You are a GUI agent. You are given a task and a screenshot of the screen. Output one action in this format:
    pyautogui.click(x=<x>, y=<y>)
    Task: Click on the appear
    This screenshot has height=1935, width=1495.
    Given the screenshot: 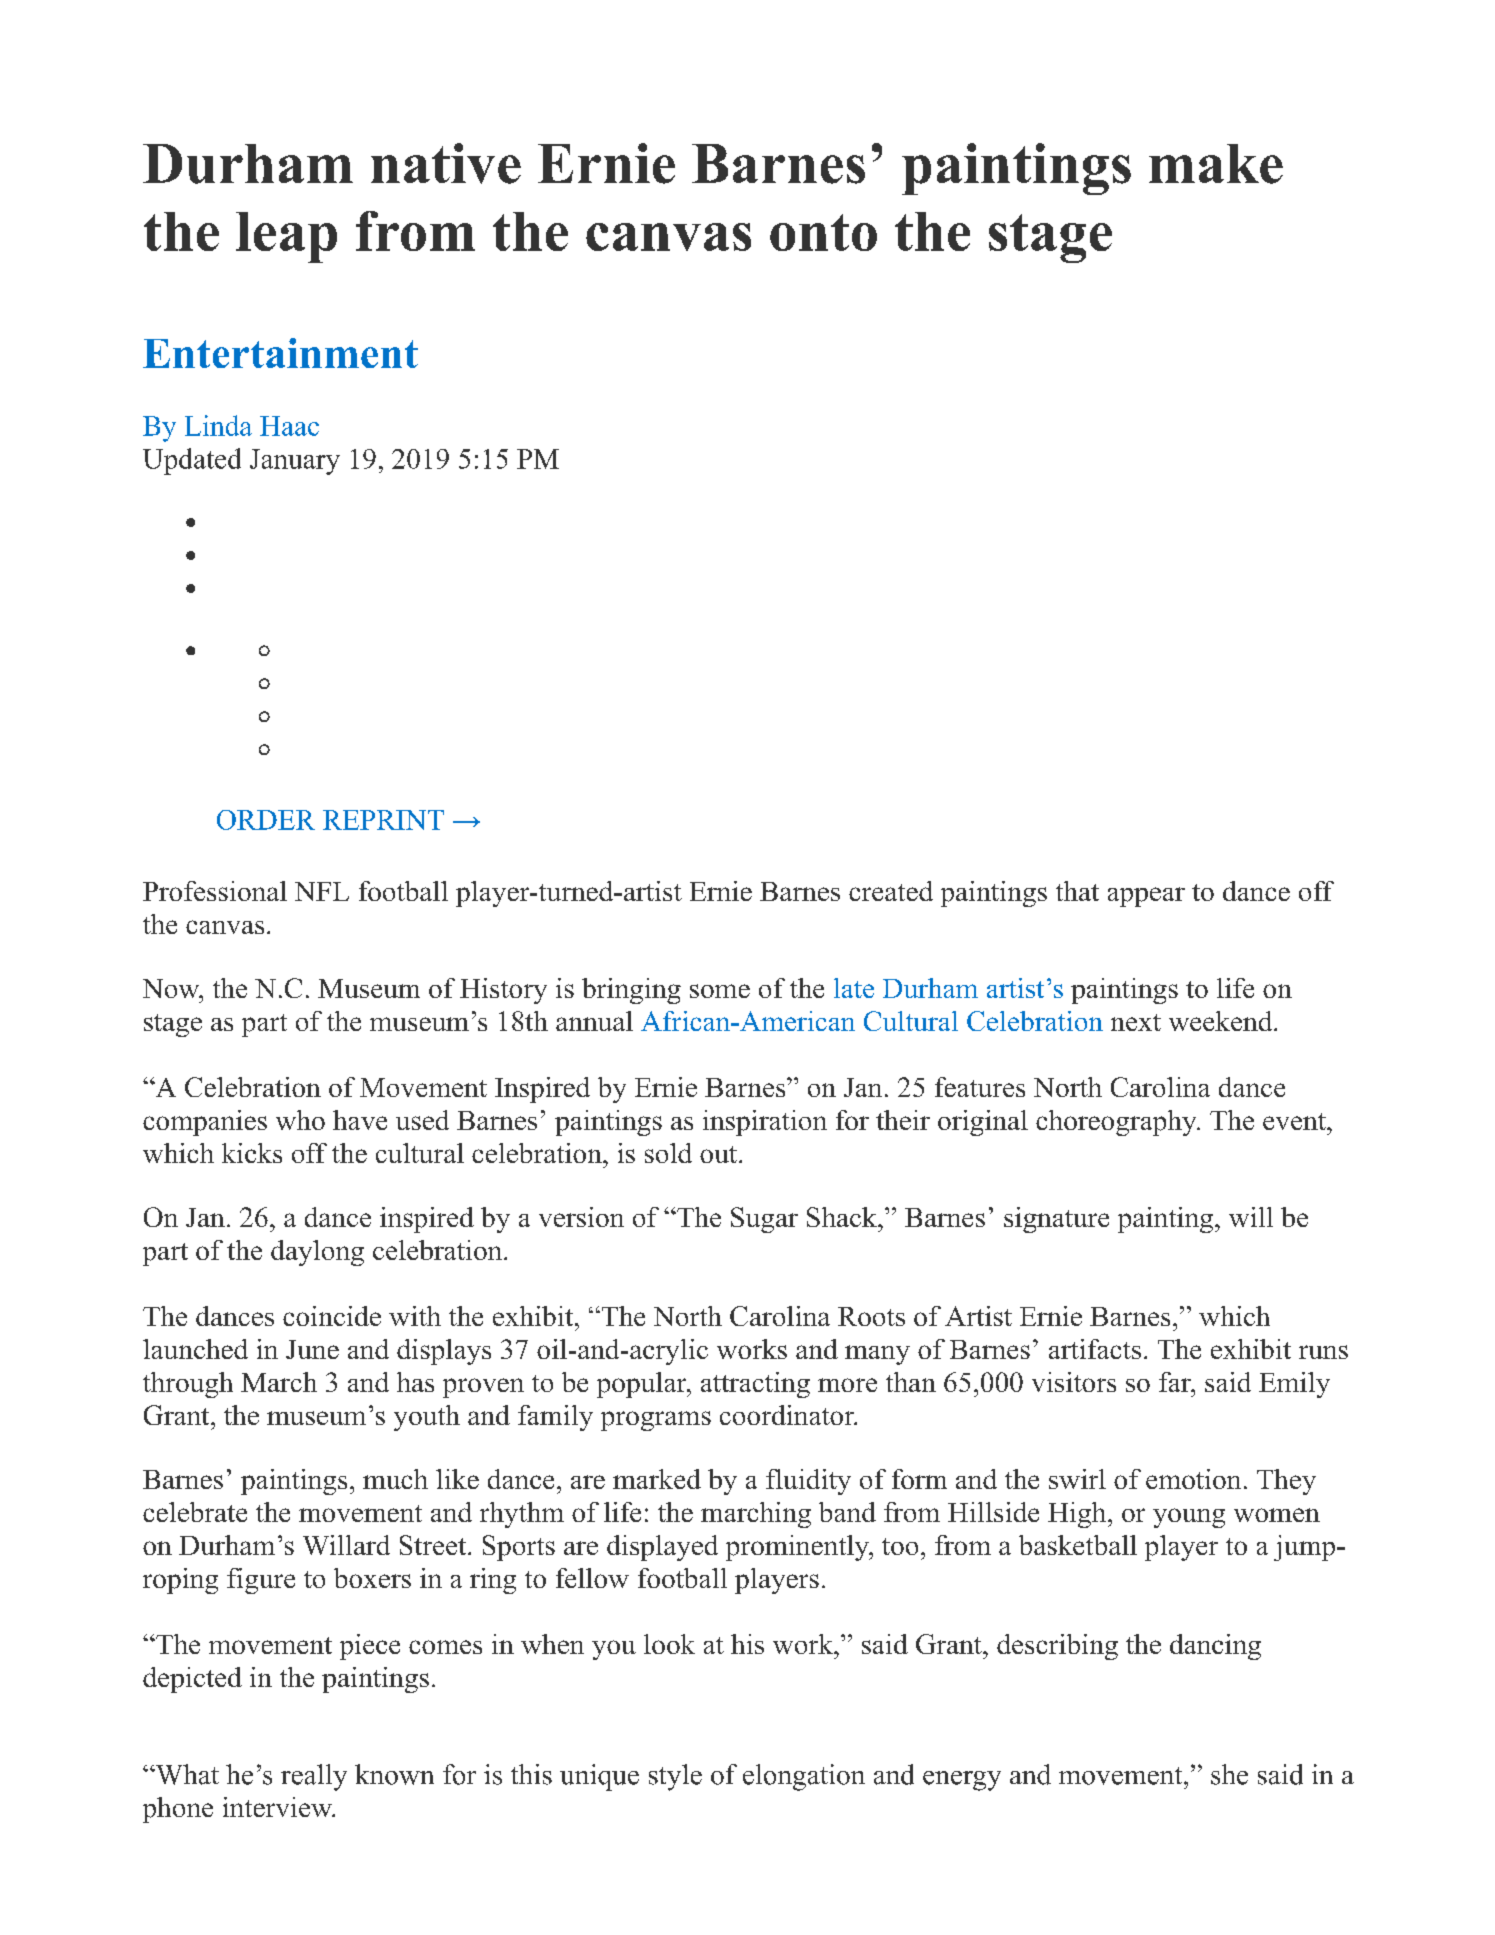 What is the action you would take?
    pyautogui.click(x=1146, y=897)
